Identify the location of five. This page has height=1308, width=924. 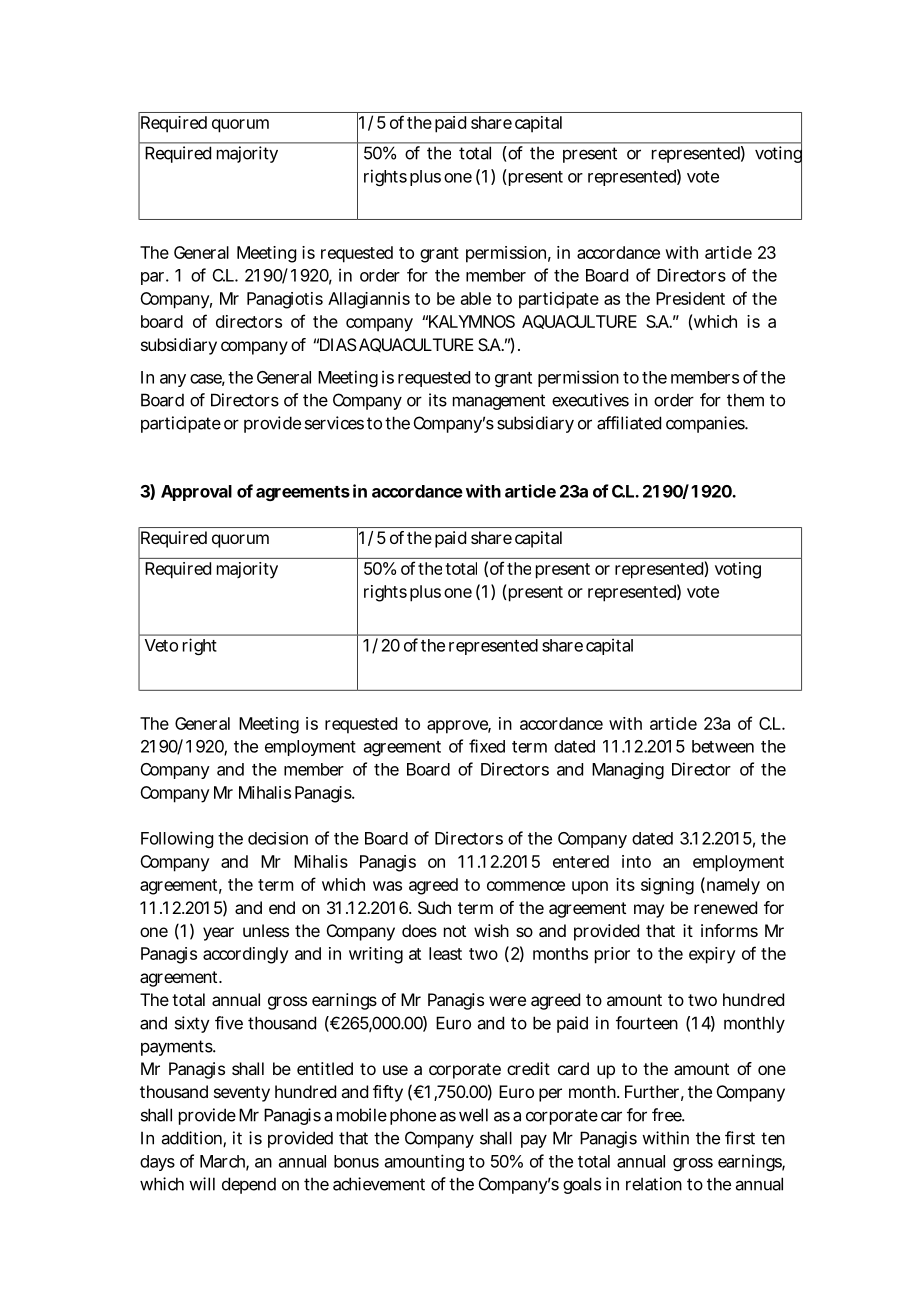
(229, 1023).
